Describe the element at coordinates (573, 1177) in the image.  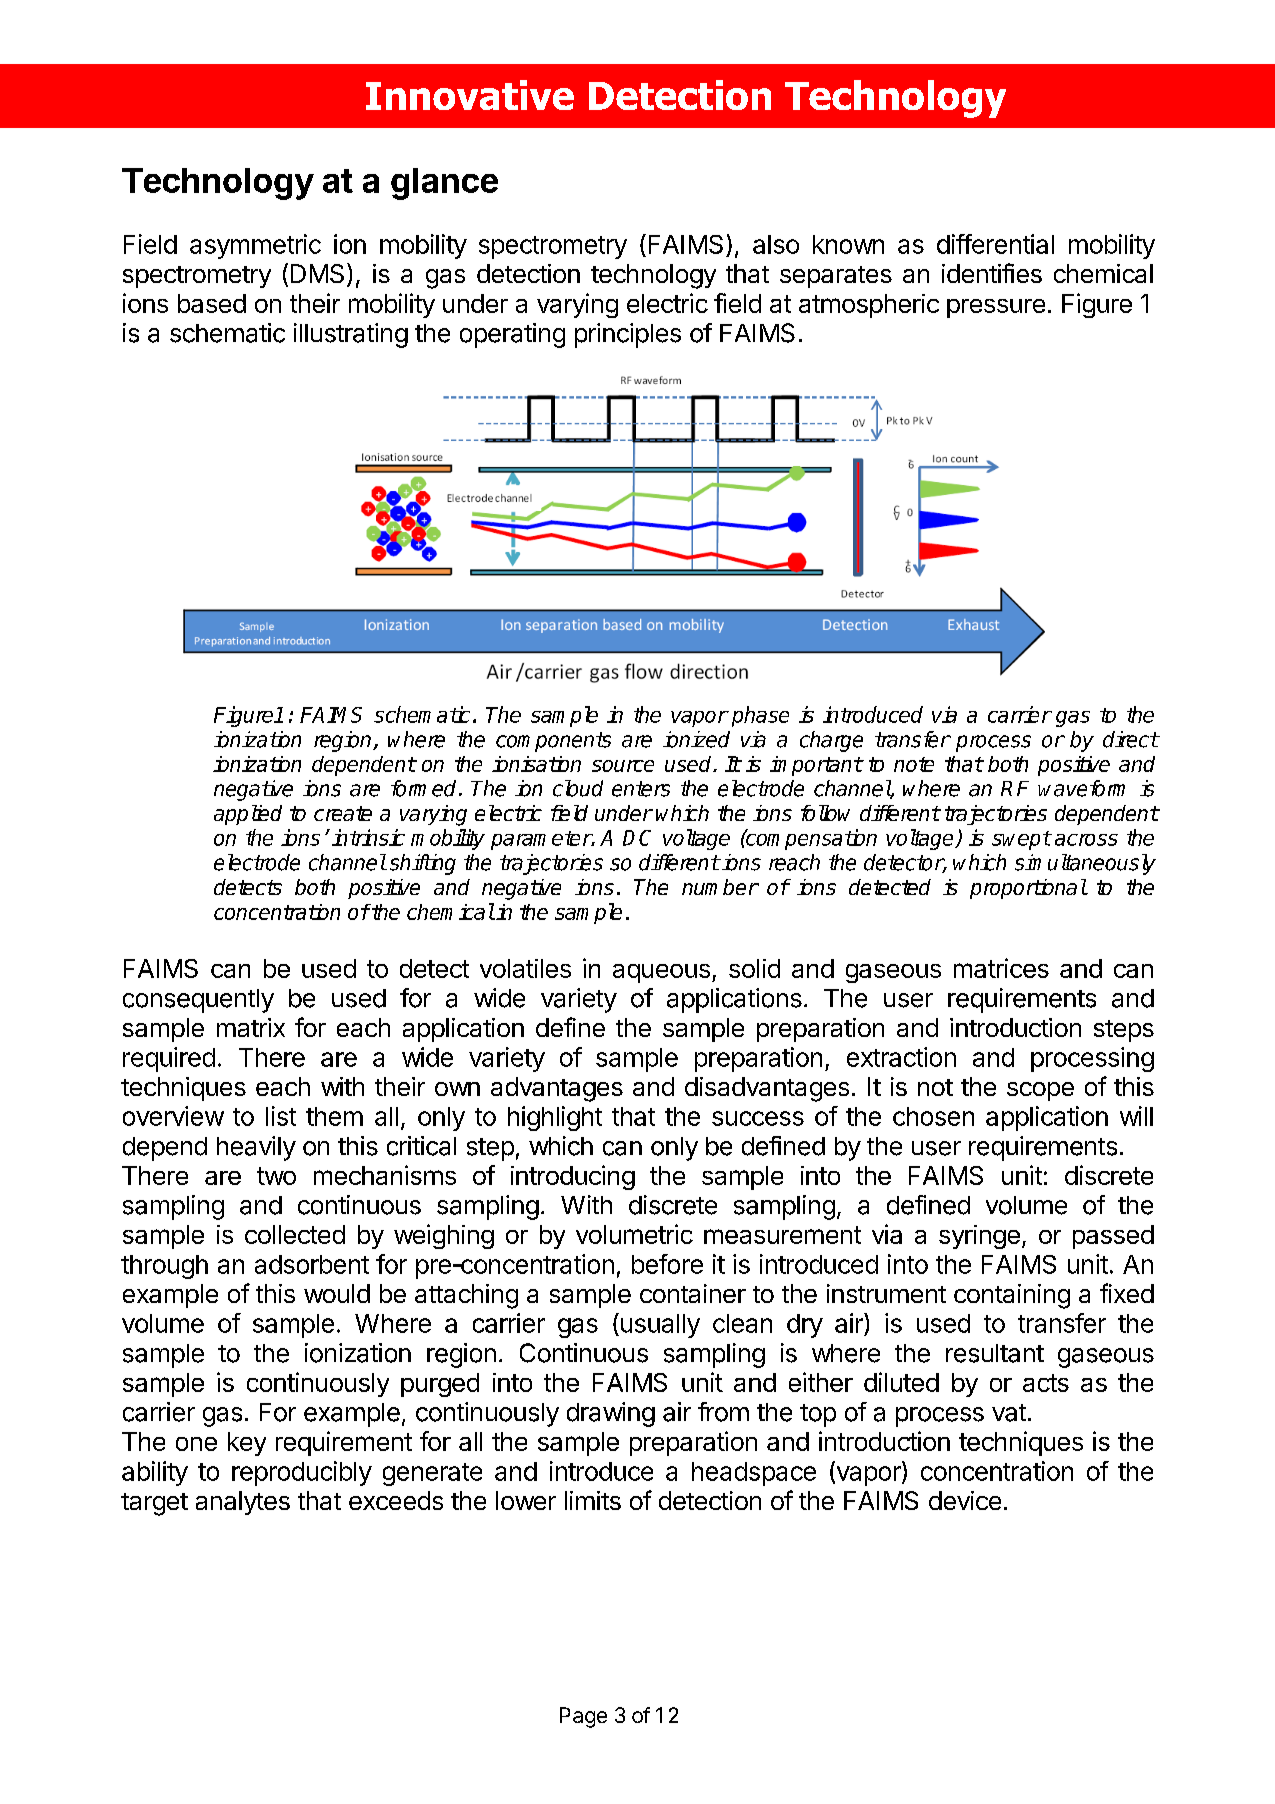
I see `introducing` at that location.
